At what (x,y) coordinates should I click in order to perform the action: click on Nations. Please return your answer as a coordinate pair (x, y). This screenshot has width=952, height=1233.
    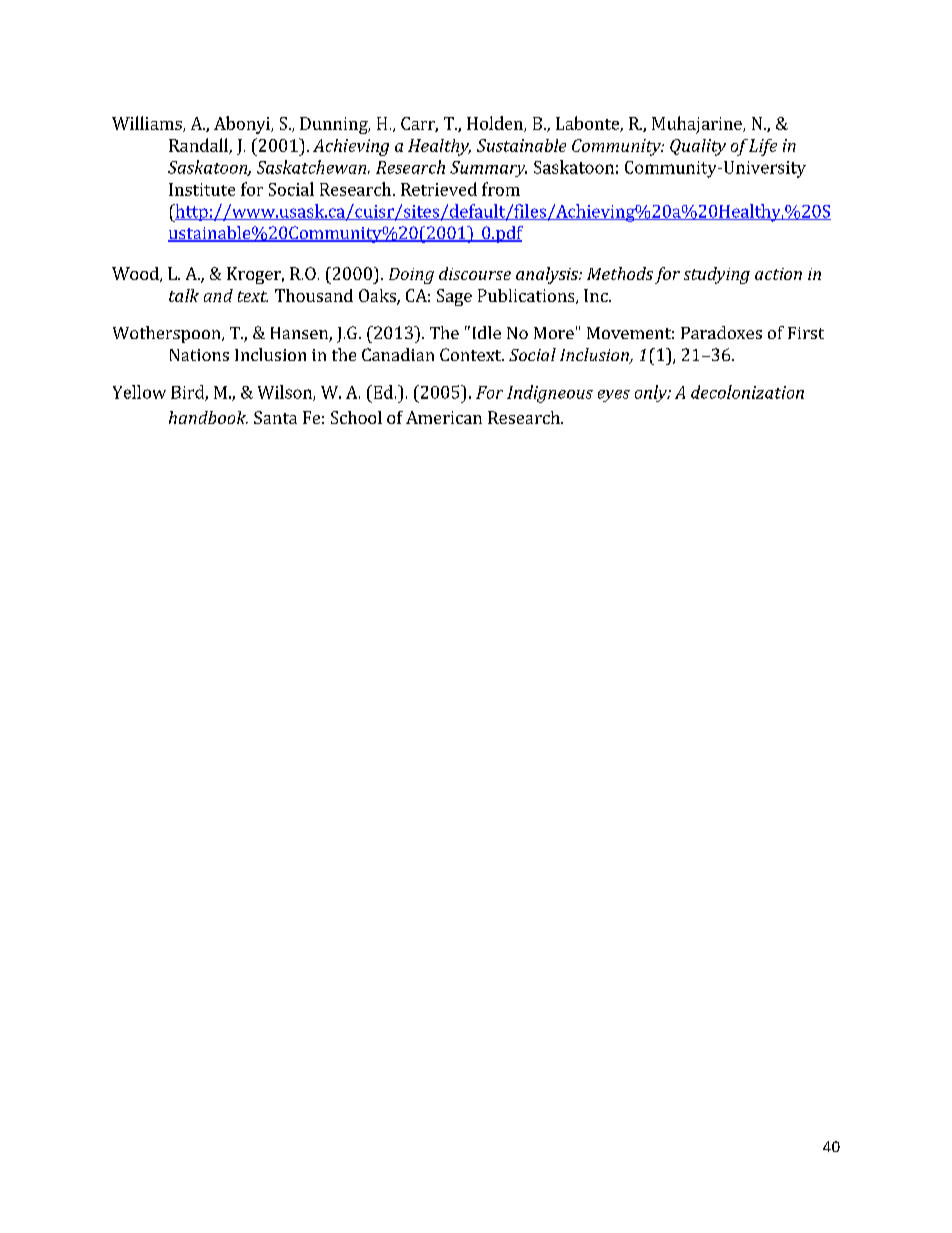
    Looking at the image, I should click on (199, 355).
